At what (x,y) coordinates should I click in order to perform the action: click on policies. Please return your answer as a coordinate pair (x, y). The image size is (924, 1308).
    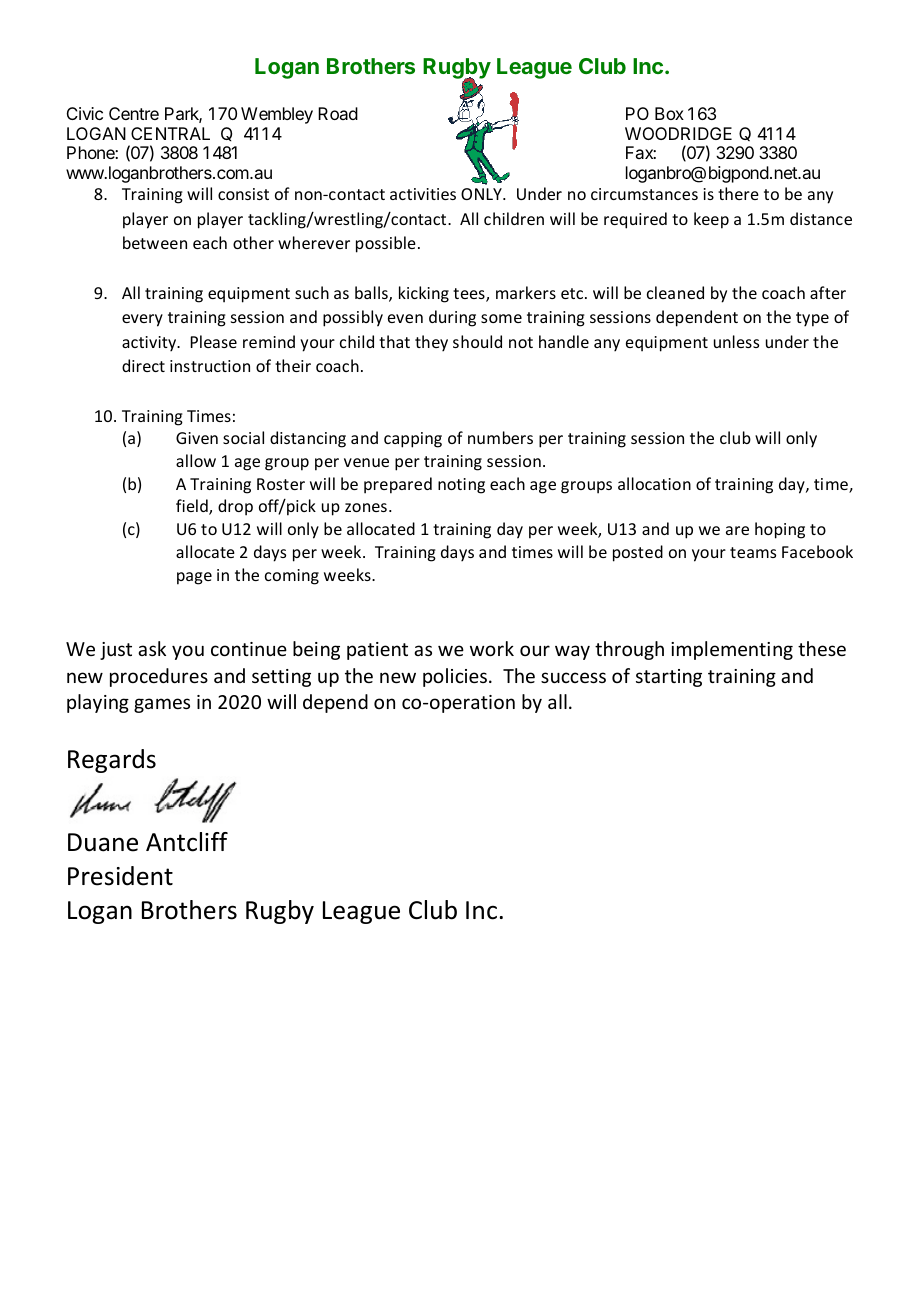
    Looking at the image, I should click on (455, 677).
